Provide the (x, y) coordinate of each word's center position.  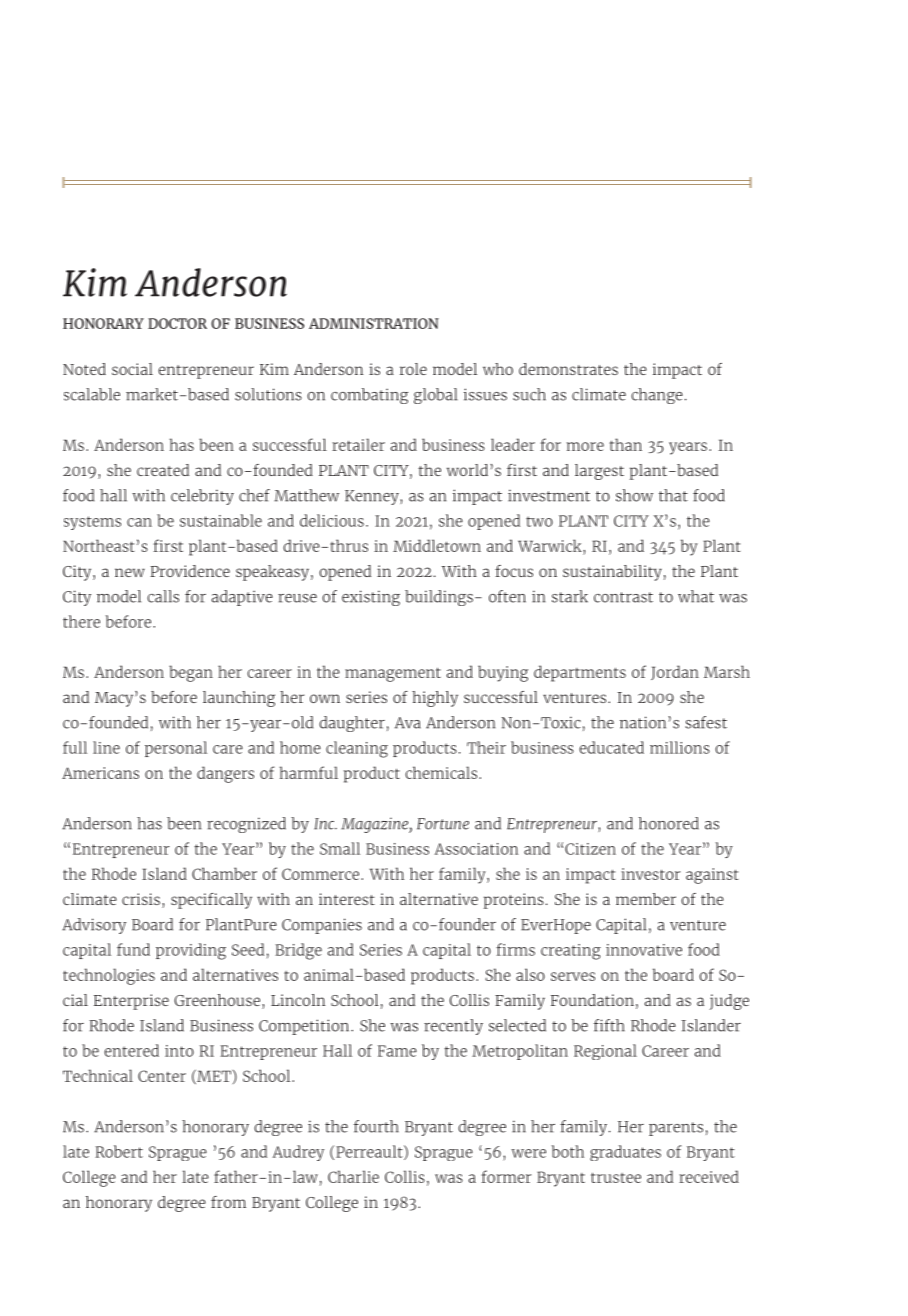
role (413, 369)
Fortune (443, 824)
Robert (119, 1151)
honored (669, 823)
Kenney (373, 497)
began (191, 673)
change (657, 396)
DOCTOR (177, 323)
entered (131, 1050)
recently (453, 1027)
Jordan (675, 672)
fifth (609, 1025)
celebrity (202, 497)
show (634, 495)
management (393, 674)
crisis (141, 899)
